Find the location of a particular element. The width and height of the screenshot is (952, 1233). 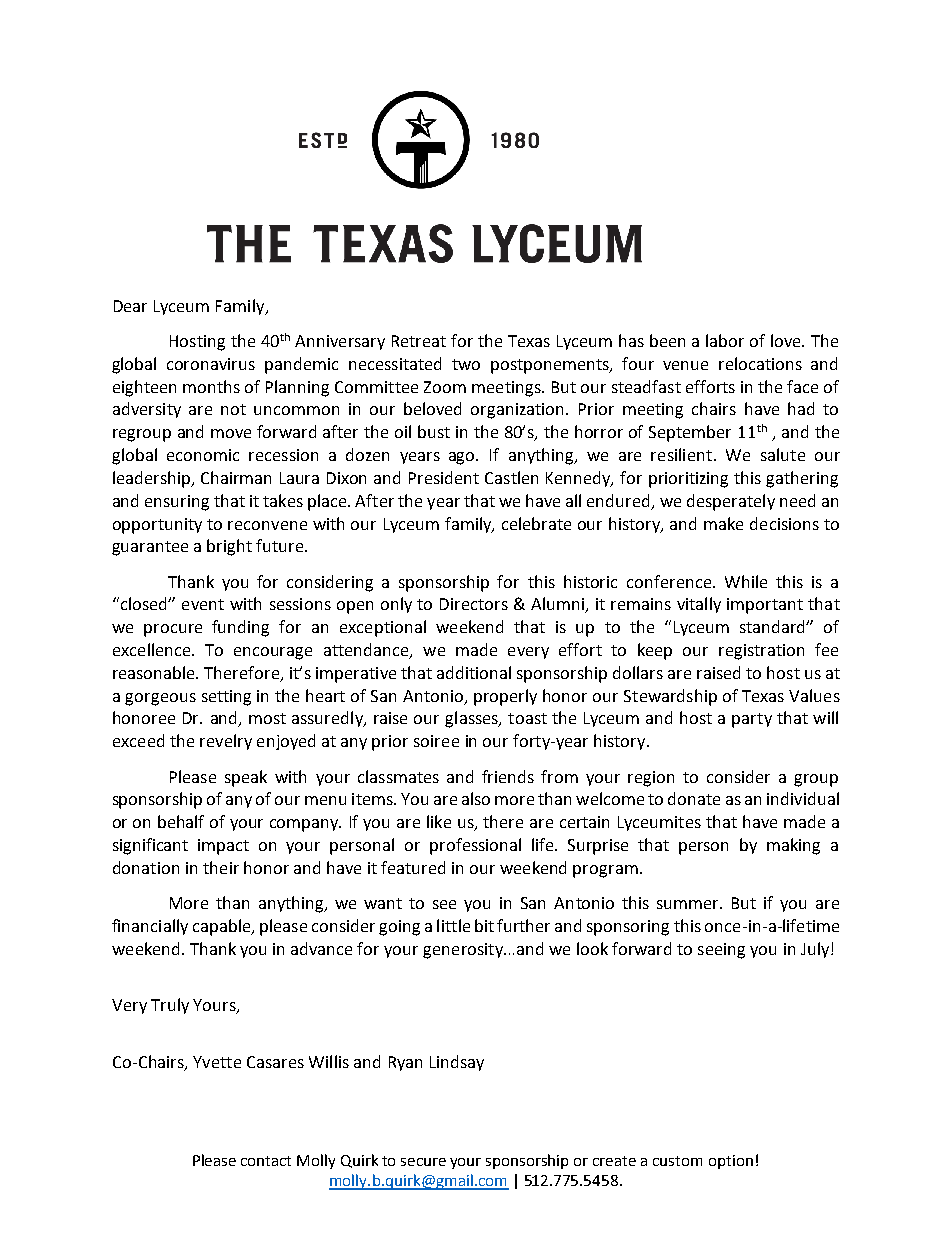

coronavirus is located at coordinates (211, 364).
